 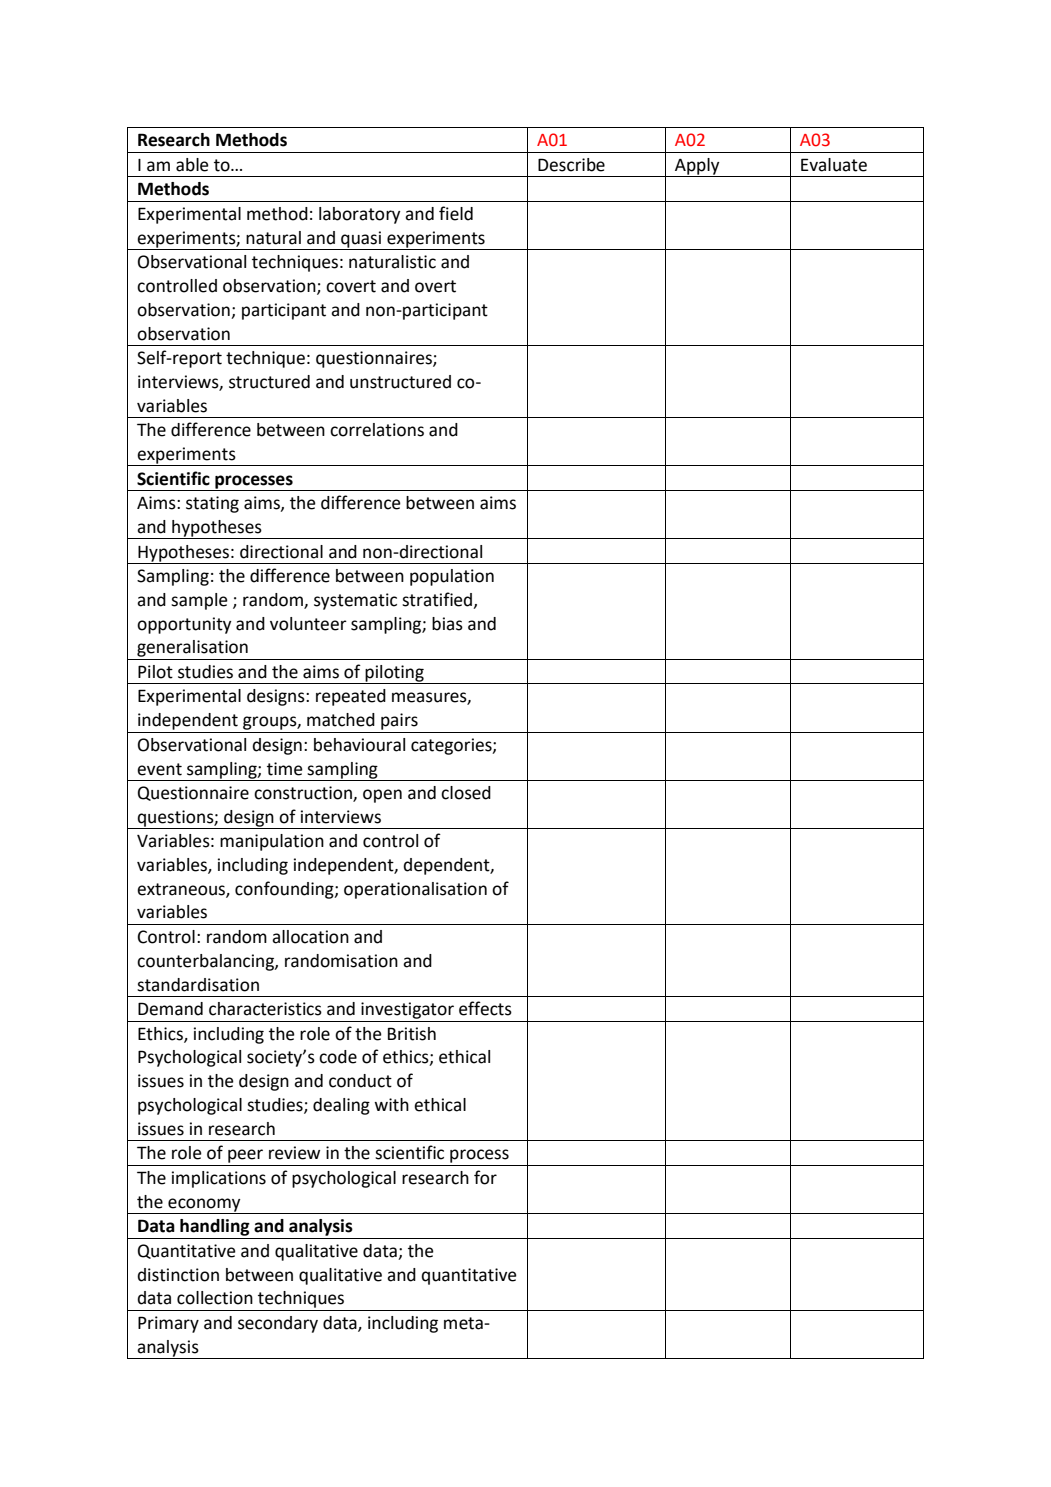 What do you see at coordinates (199, 601) in the document?
I see `sample` at bounding box center [199, 601].
